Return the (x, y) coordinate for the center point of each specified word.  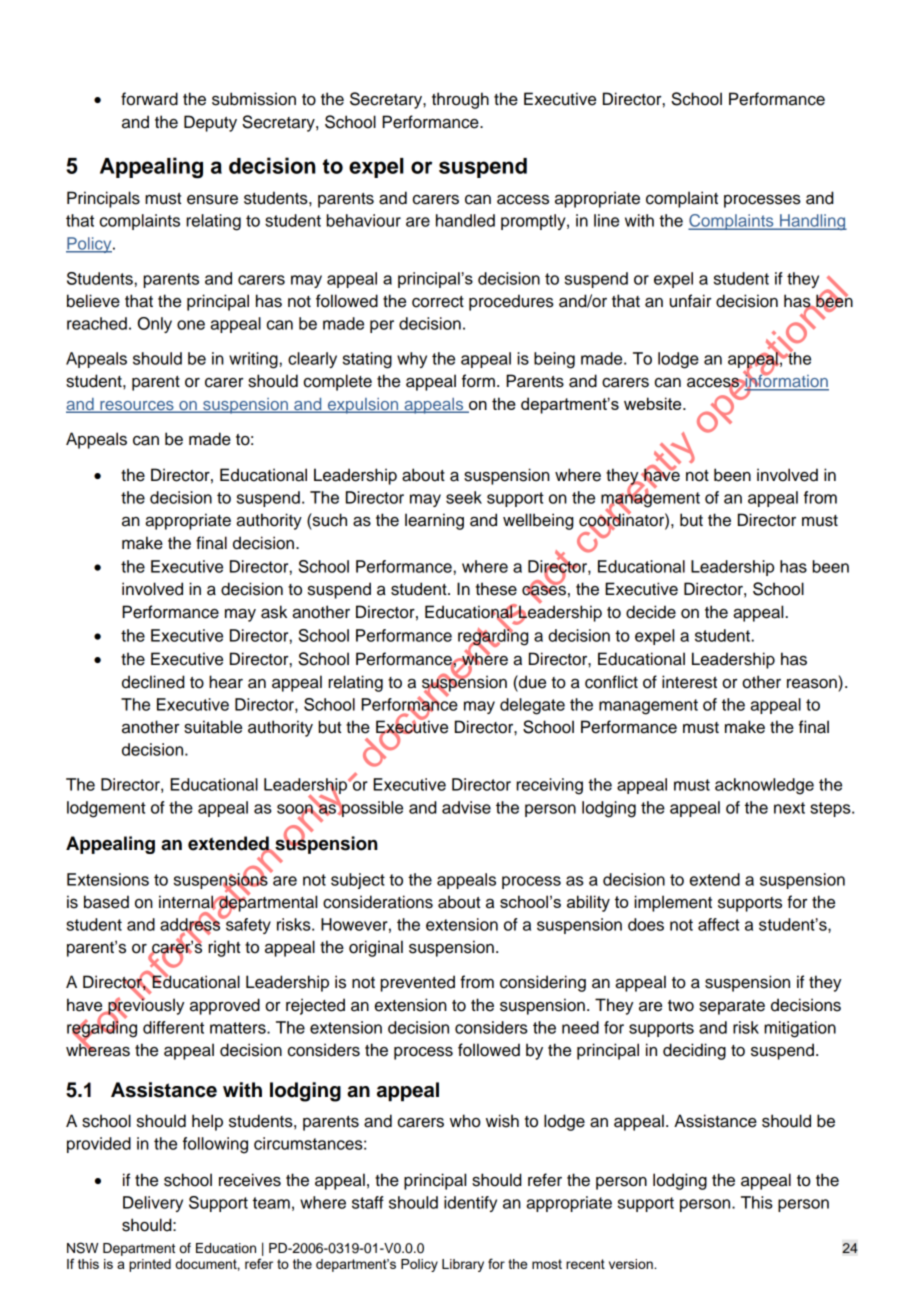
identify (470, 1204)
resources (137, 407)
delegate (532, 706)
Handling (812, 222)
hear (226, 682)
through (460, 100)
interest (689, 682)
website (654, 403)
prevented (418, 983)
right (224, 948)
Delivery (153, 1204)
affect (719, 924)
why (412, 360)
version (632, 1264)
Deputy (210, 123)
